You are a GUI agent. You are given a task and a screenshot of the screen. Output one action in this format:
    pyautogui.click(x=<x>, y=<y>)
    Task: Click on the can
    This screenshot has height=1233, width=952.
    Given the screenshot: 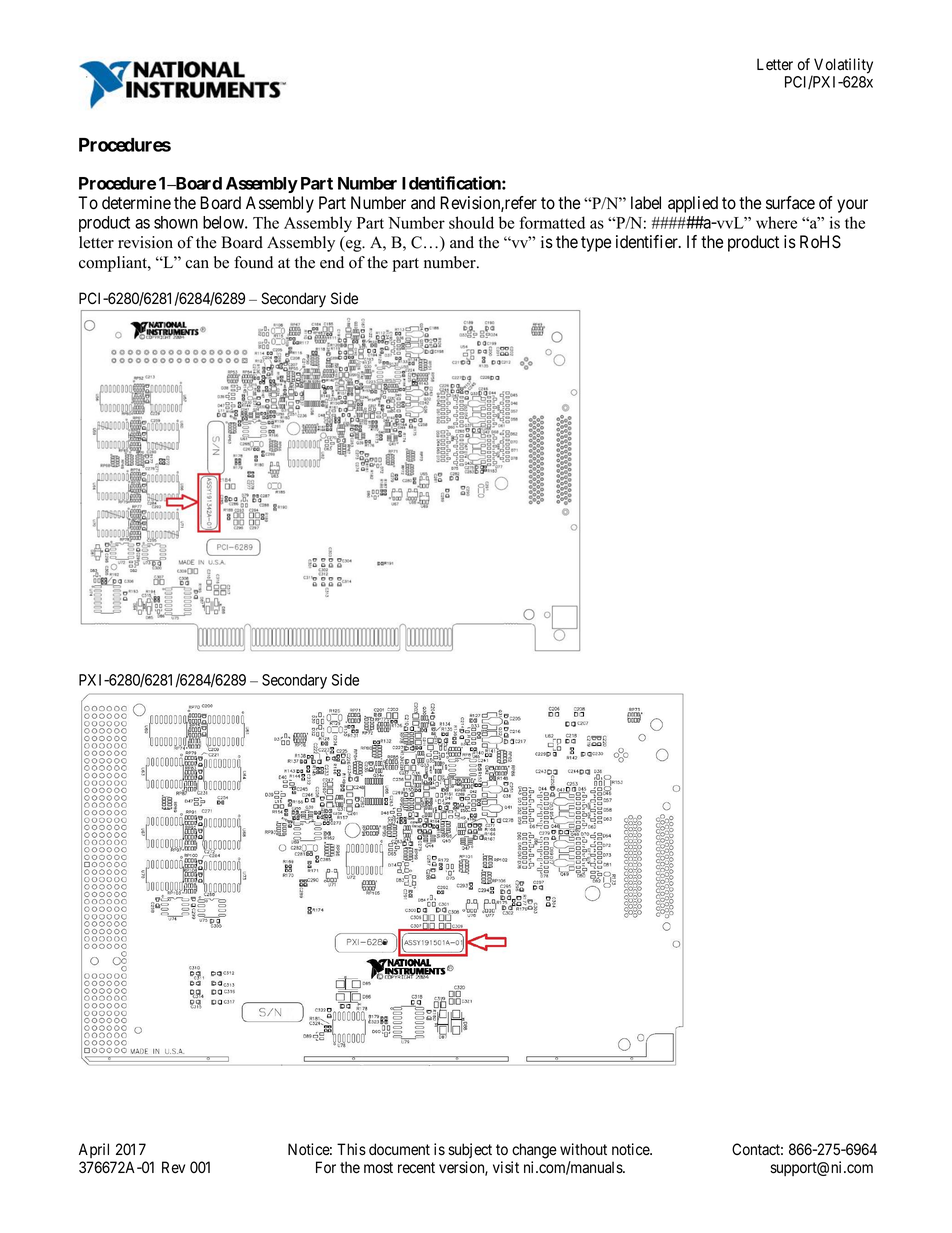 What is the action you would take?
    pyautogui.click(x=197, y=264)
